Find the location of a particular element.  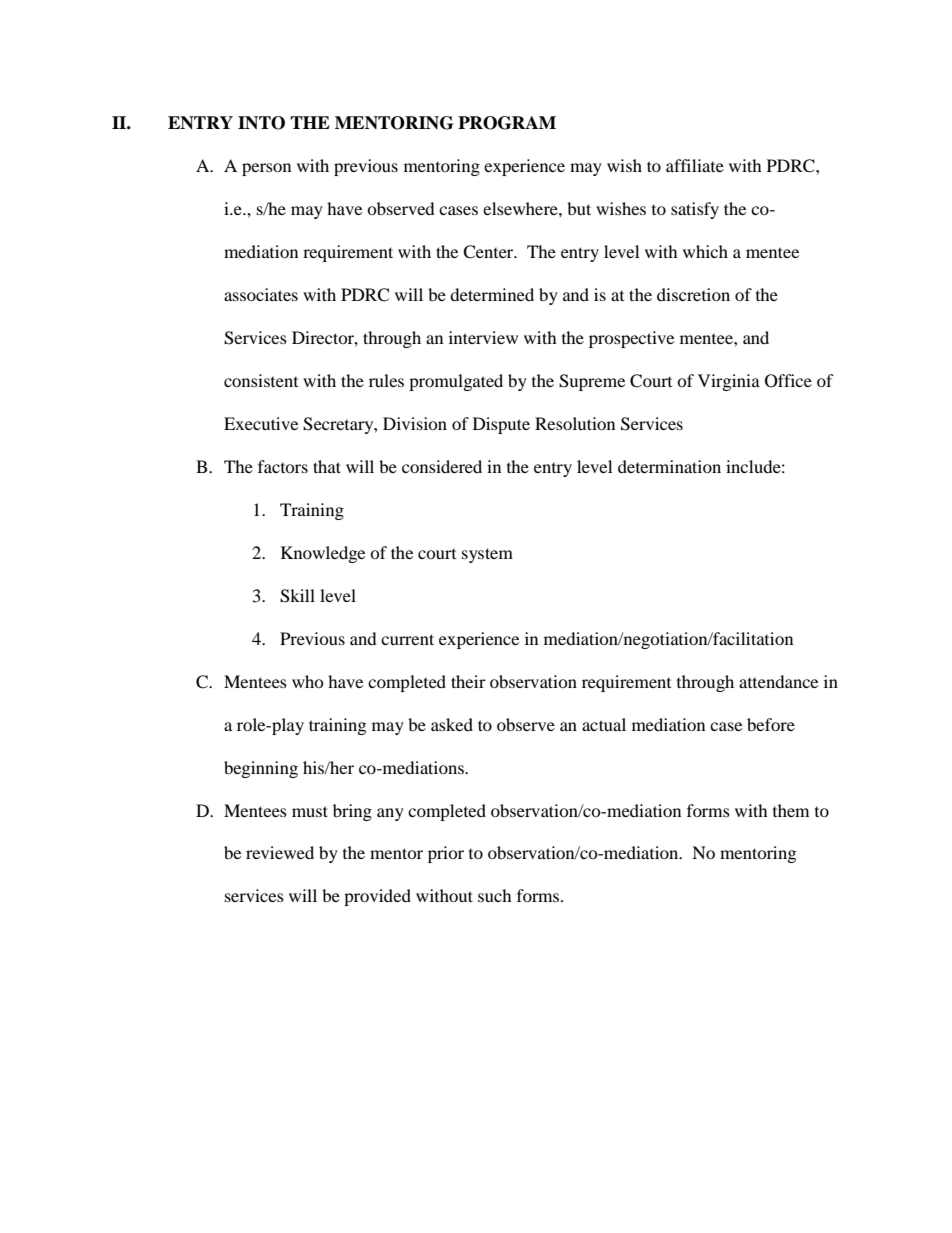

PROGRAM is located at coordinates (507, 123).
